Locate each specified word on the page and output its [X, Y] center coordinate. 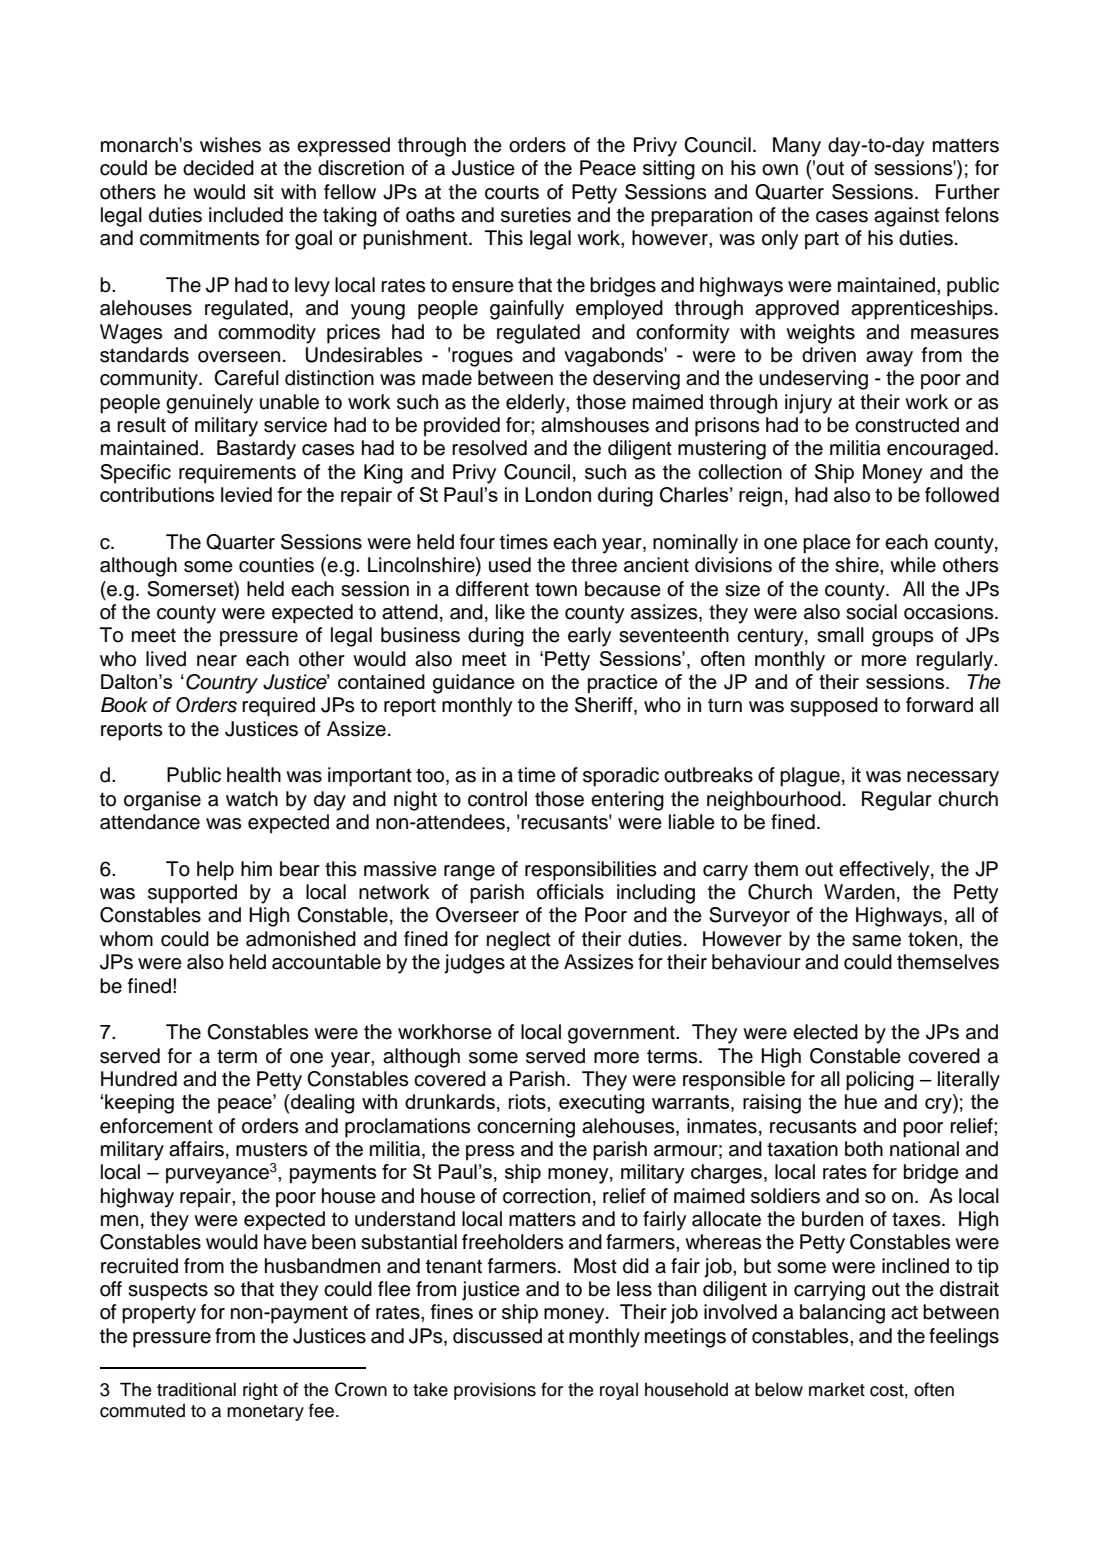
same [876, 941]
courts [512, 192]
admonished [301, 939]
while [913, 565]
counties [276, 565]
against [906, 217]
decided [218, 168]
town [556, 589]
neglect [519, 941]
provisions [495, 1391]
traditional [196, 1389]
